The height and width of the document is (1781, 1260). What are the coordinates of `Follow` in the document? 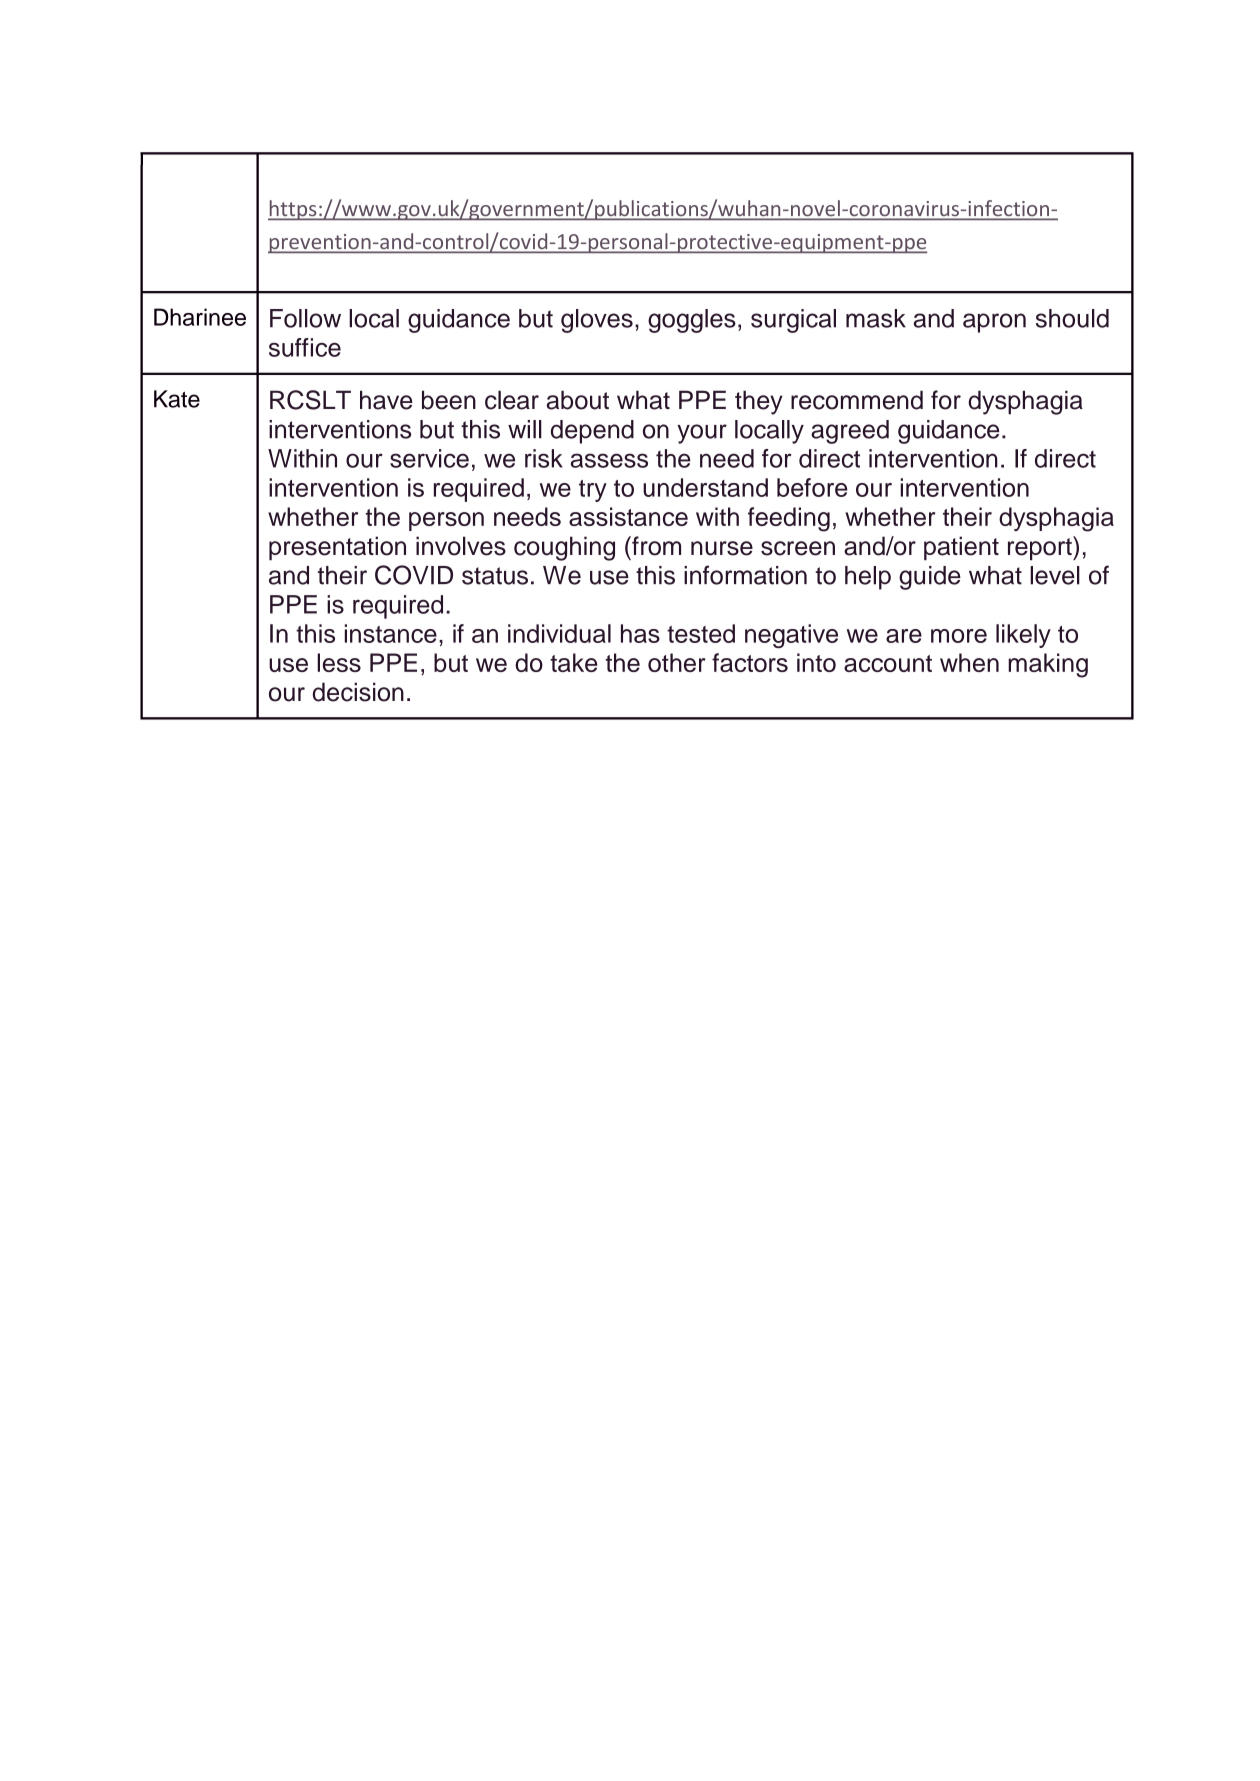 It's located at (305, 318).
